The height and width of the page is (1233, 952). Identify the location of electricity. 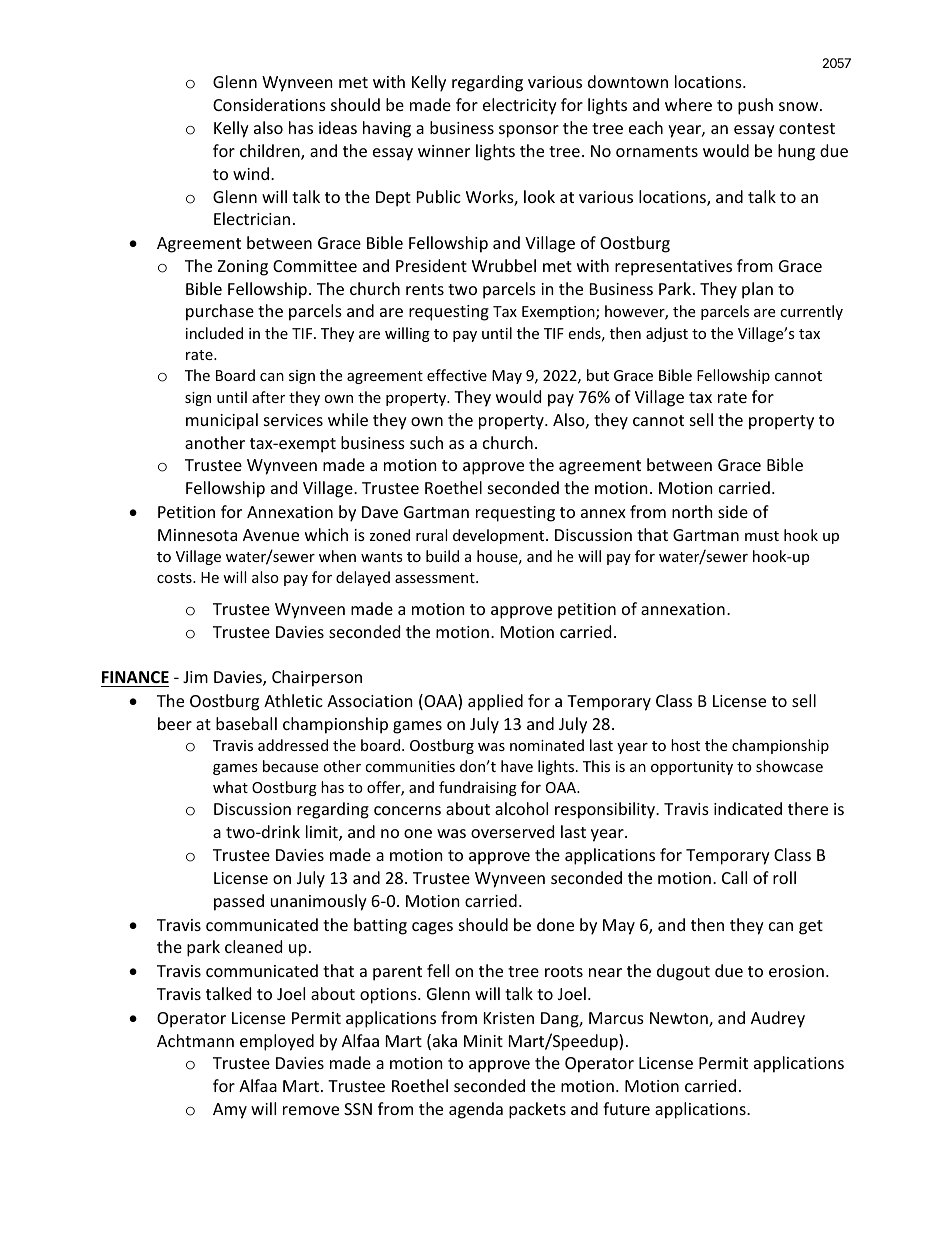
(520, 106).
